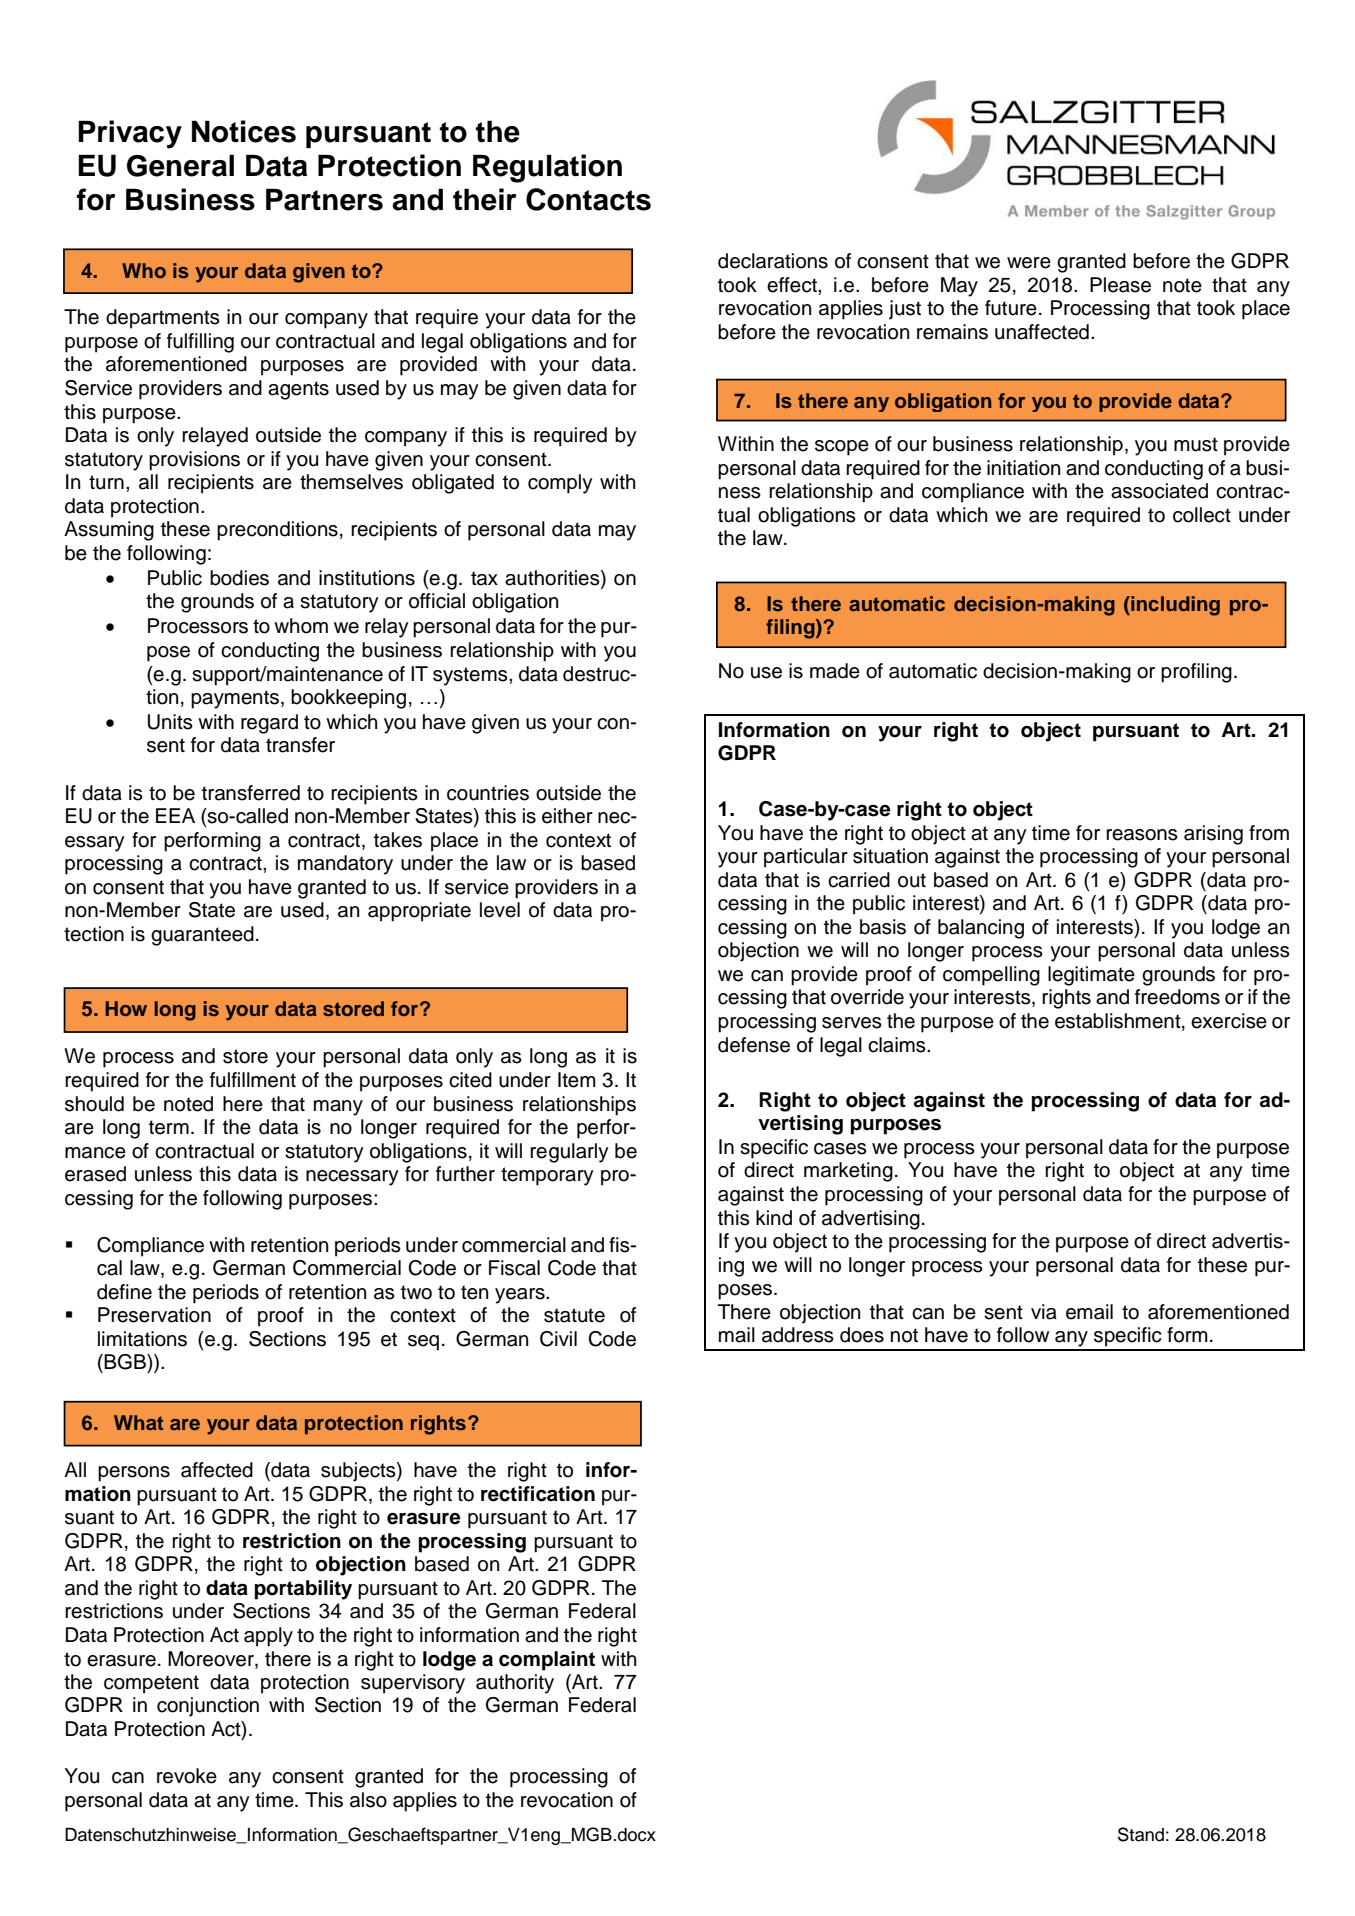 Image resolution: width=1355 pixels, height=1916 pixels. Describe the element at coordinates (138, 1422) in the screenshot. I see `What` at that location.
